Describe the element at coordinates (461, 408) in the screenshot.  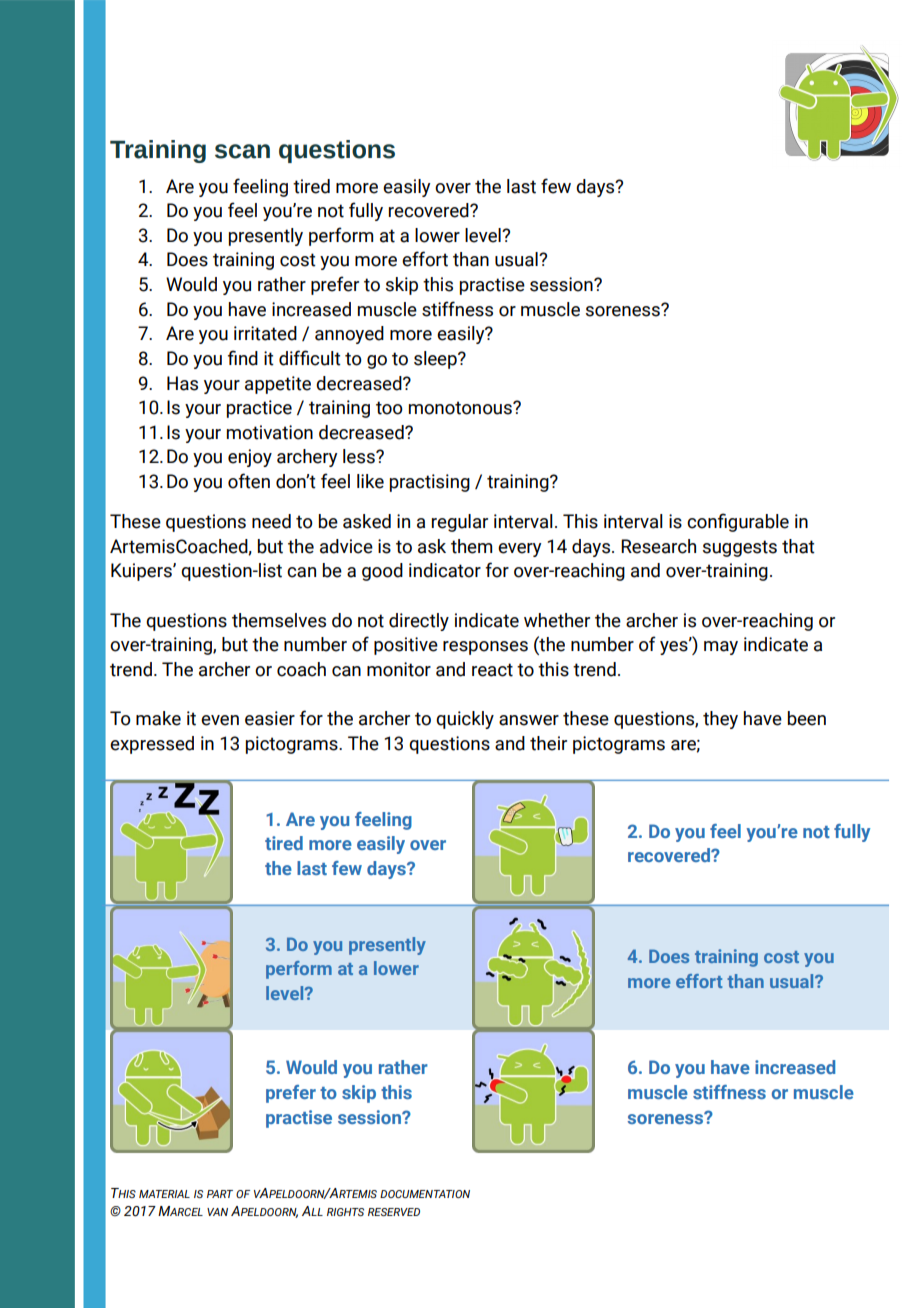
I see `monotonous` at that location.
